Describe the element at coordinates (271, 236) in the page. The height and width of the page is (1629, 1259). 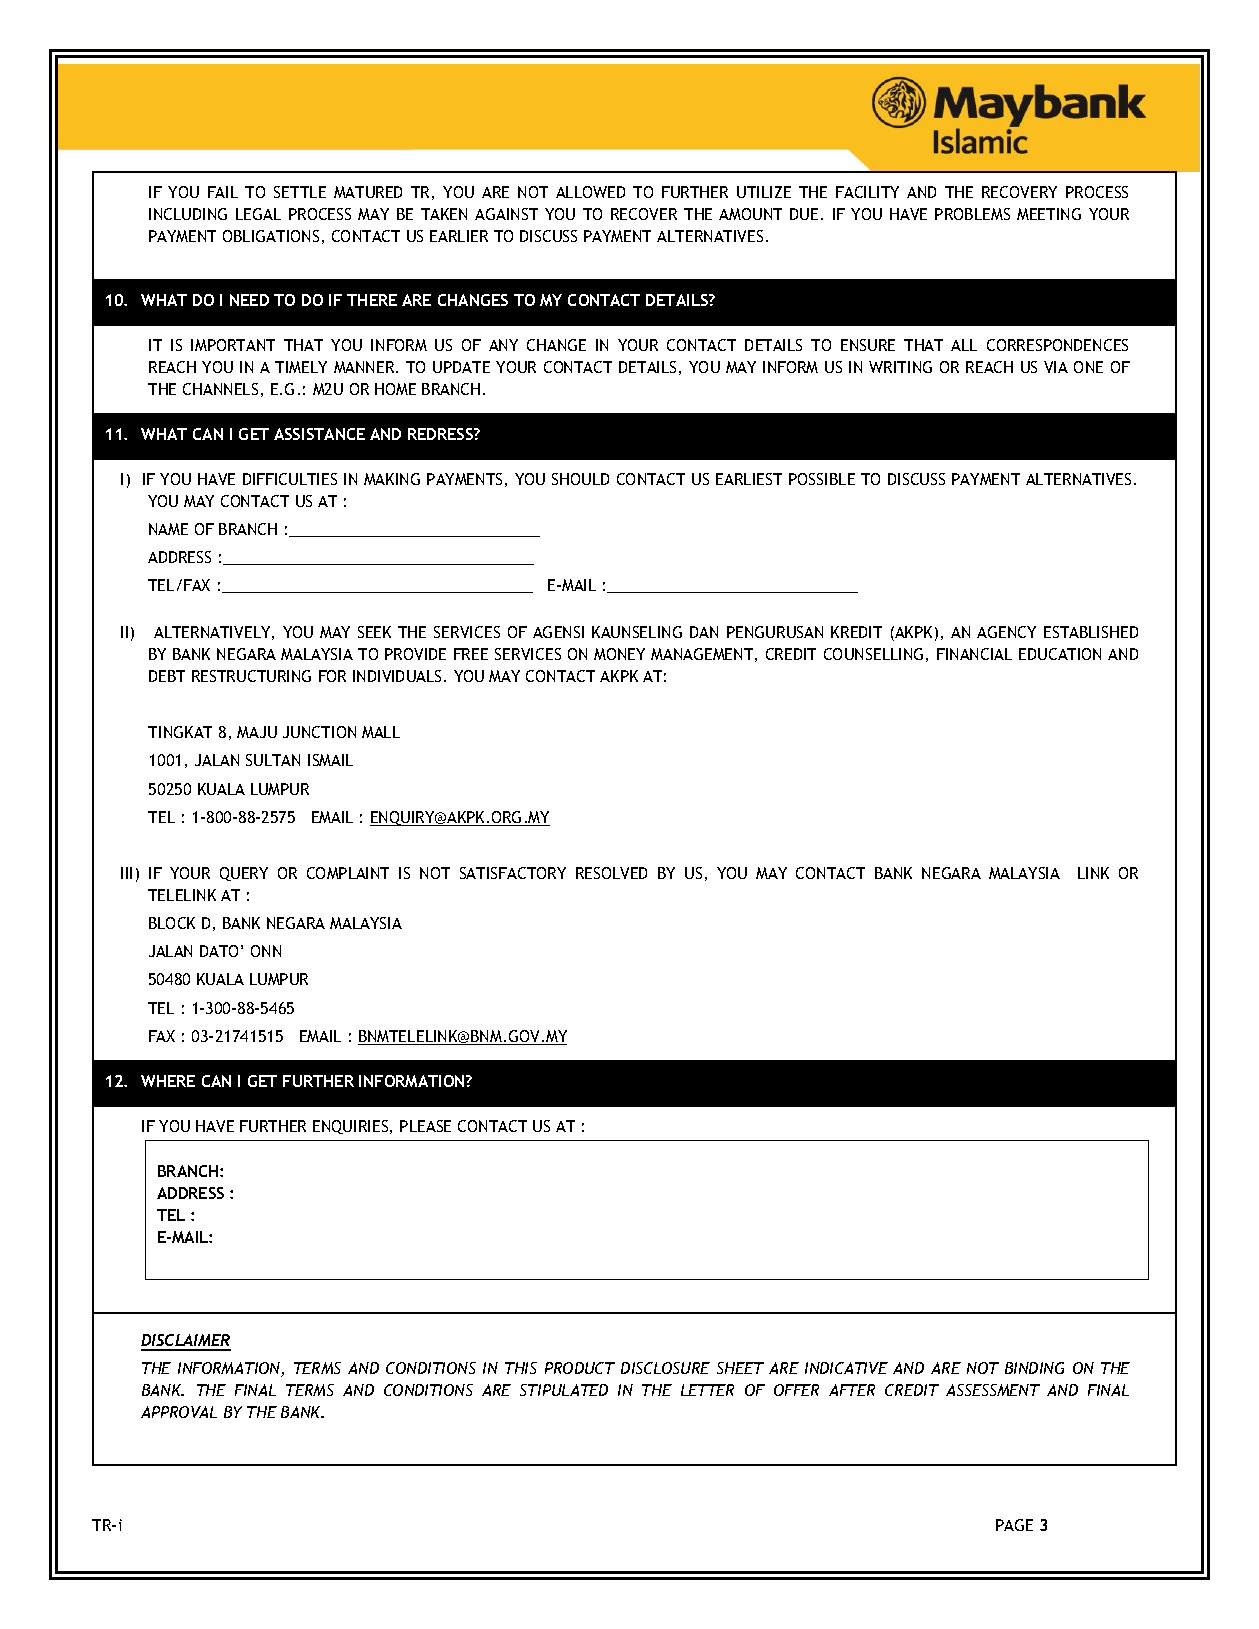
I see `OBLIGATIONS` at that location.
